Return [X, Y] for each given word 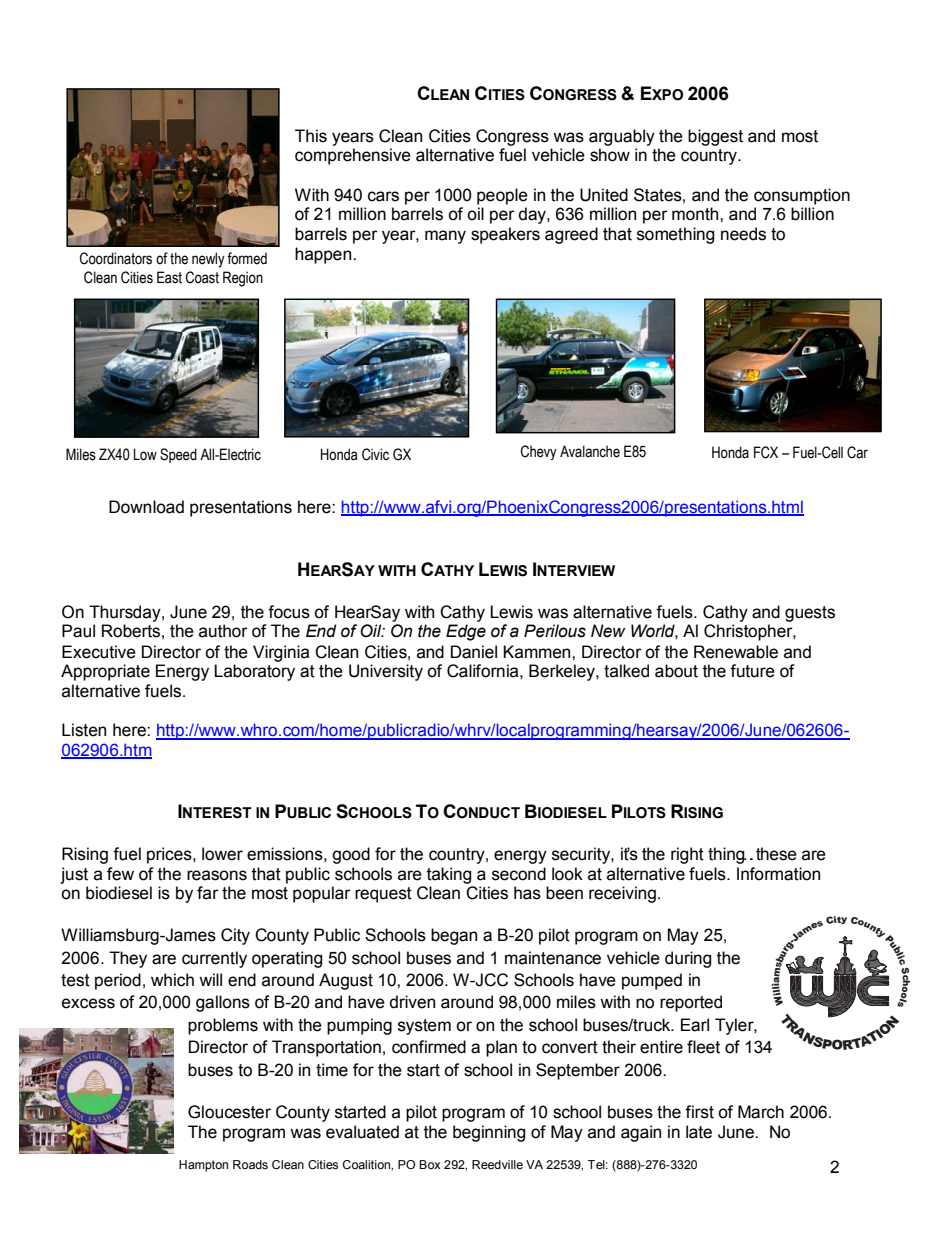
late [699, 1132]
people [502, 196]
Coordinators [116, 258]
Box [430, 1164]
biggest [715, 137]
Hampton [203, 1166]
